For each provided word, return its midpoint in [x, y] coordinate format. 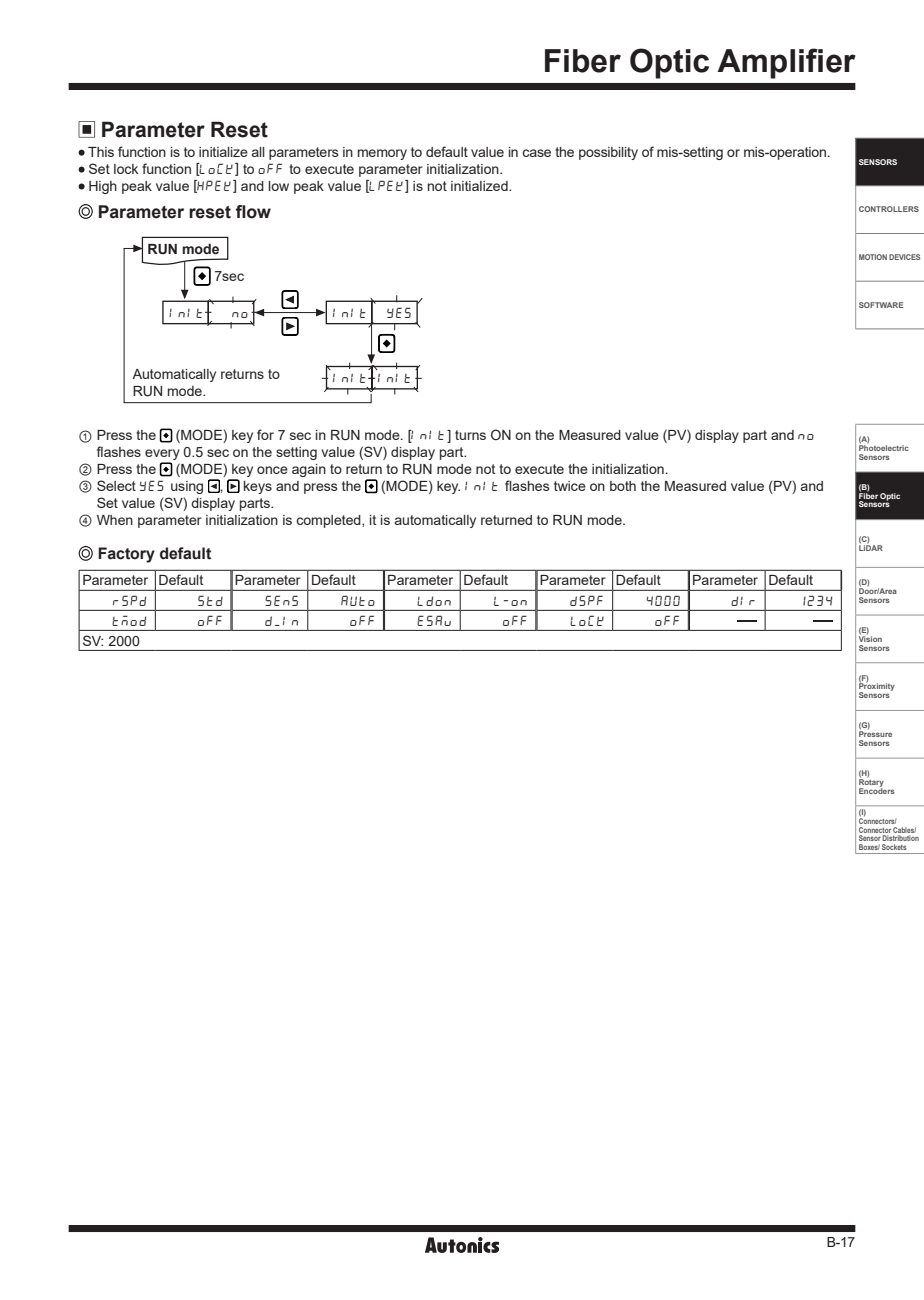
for [265, 434]
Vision [870, 638]
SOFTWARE [881, 305]
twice [570, 486]
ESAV [434, 621]
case [536, 153]
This [101, 152]
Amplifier [786, 63]
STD [210, 601]
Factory [126, 555]
